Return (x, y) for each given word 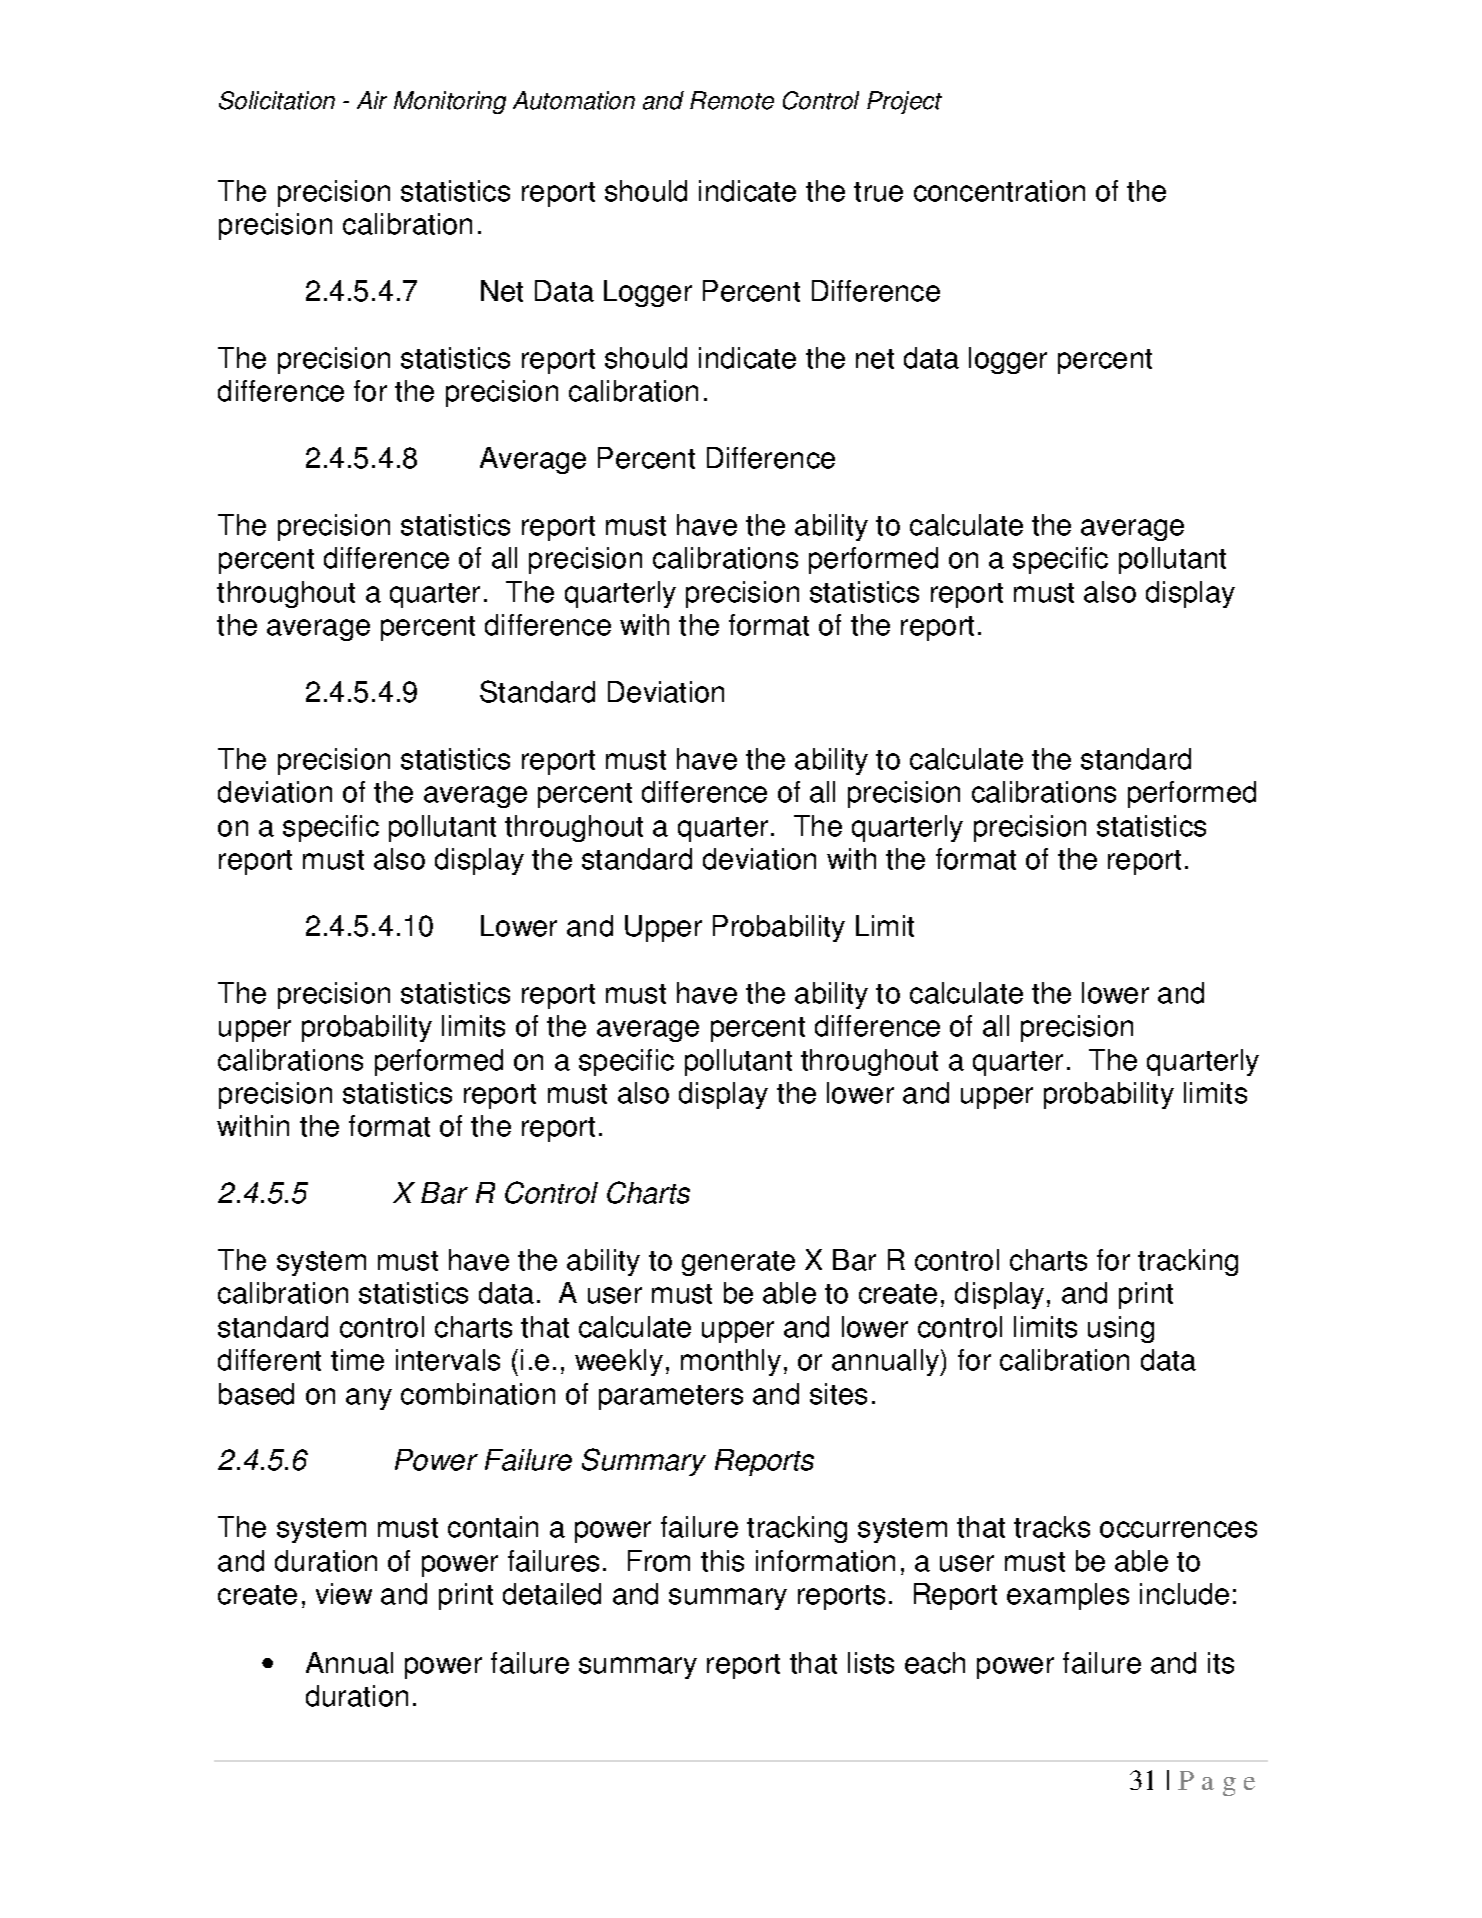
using (1121, 1329)
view (344, 1594)
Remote (732, 100)
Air (372, 100)
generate (738, 1263)
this (722, 1561)
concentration (999, 191)
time (357, 1360)
